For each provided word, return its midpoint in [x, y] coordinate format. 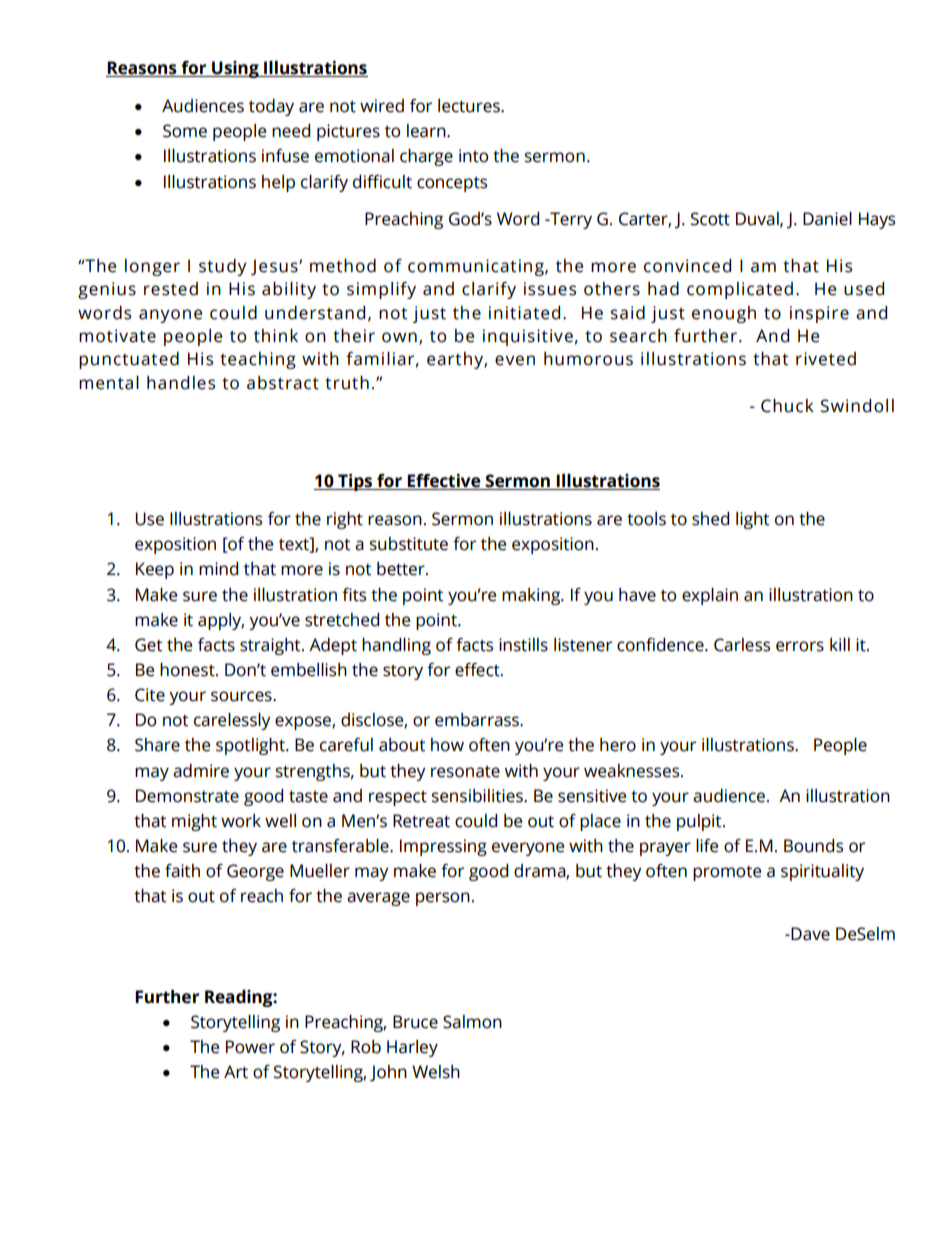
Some [185, 131]
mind [218, 569]
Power [250, 1047]
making [532, 596]
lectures [470, 106]
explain [710, 596]
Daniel [827, 219]
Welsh [436, 1072]
